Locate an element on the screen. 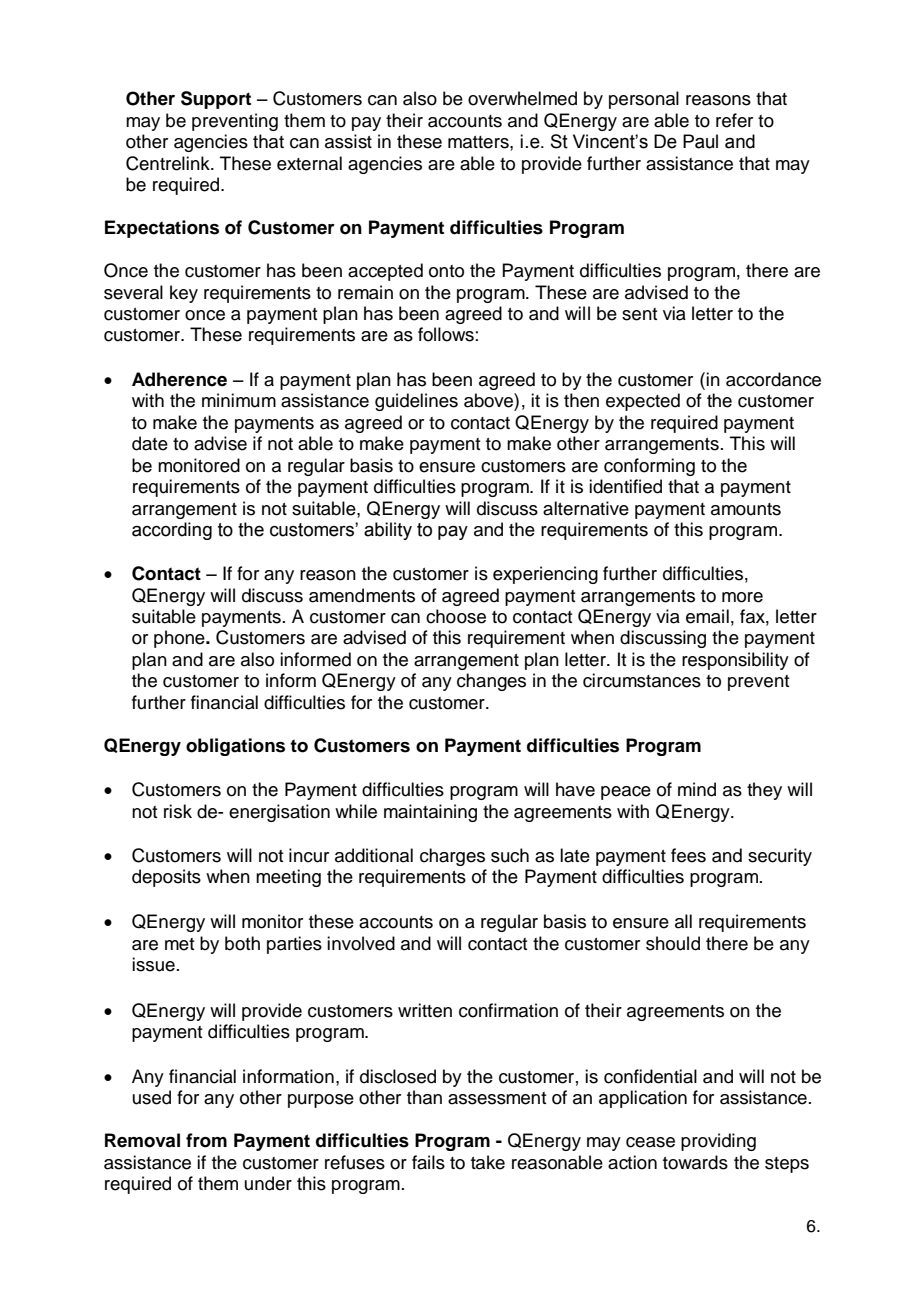  mind is located at coordinates (697, 789).
